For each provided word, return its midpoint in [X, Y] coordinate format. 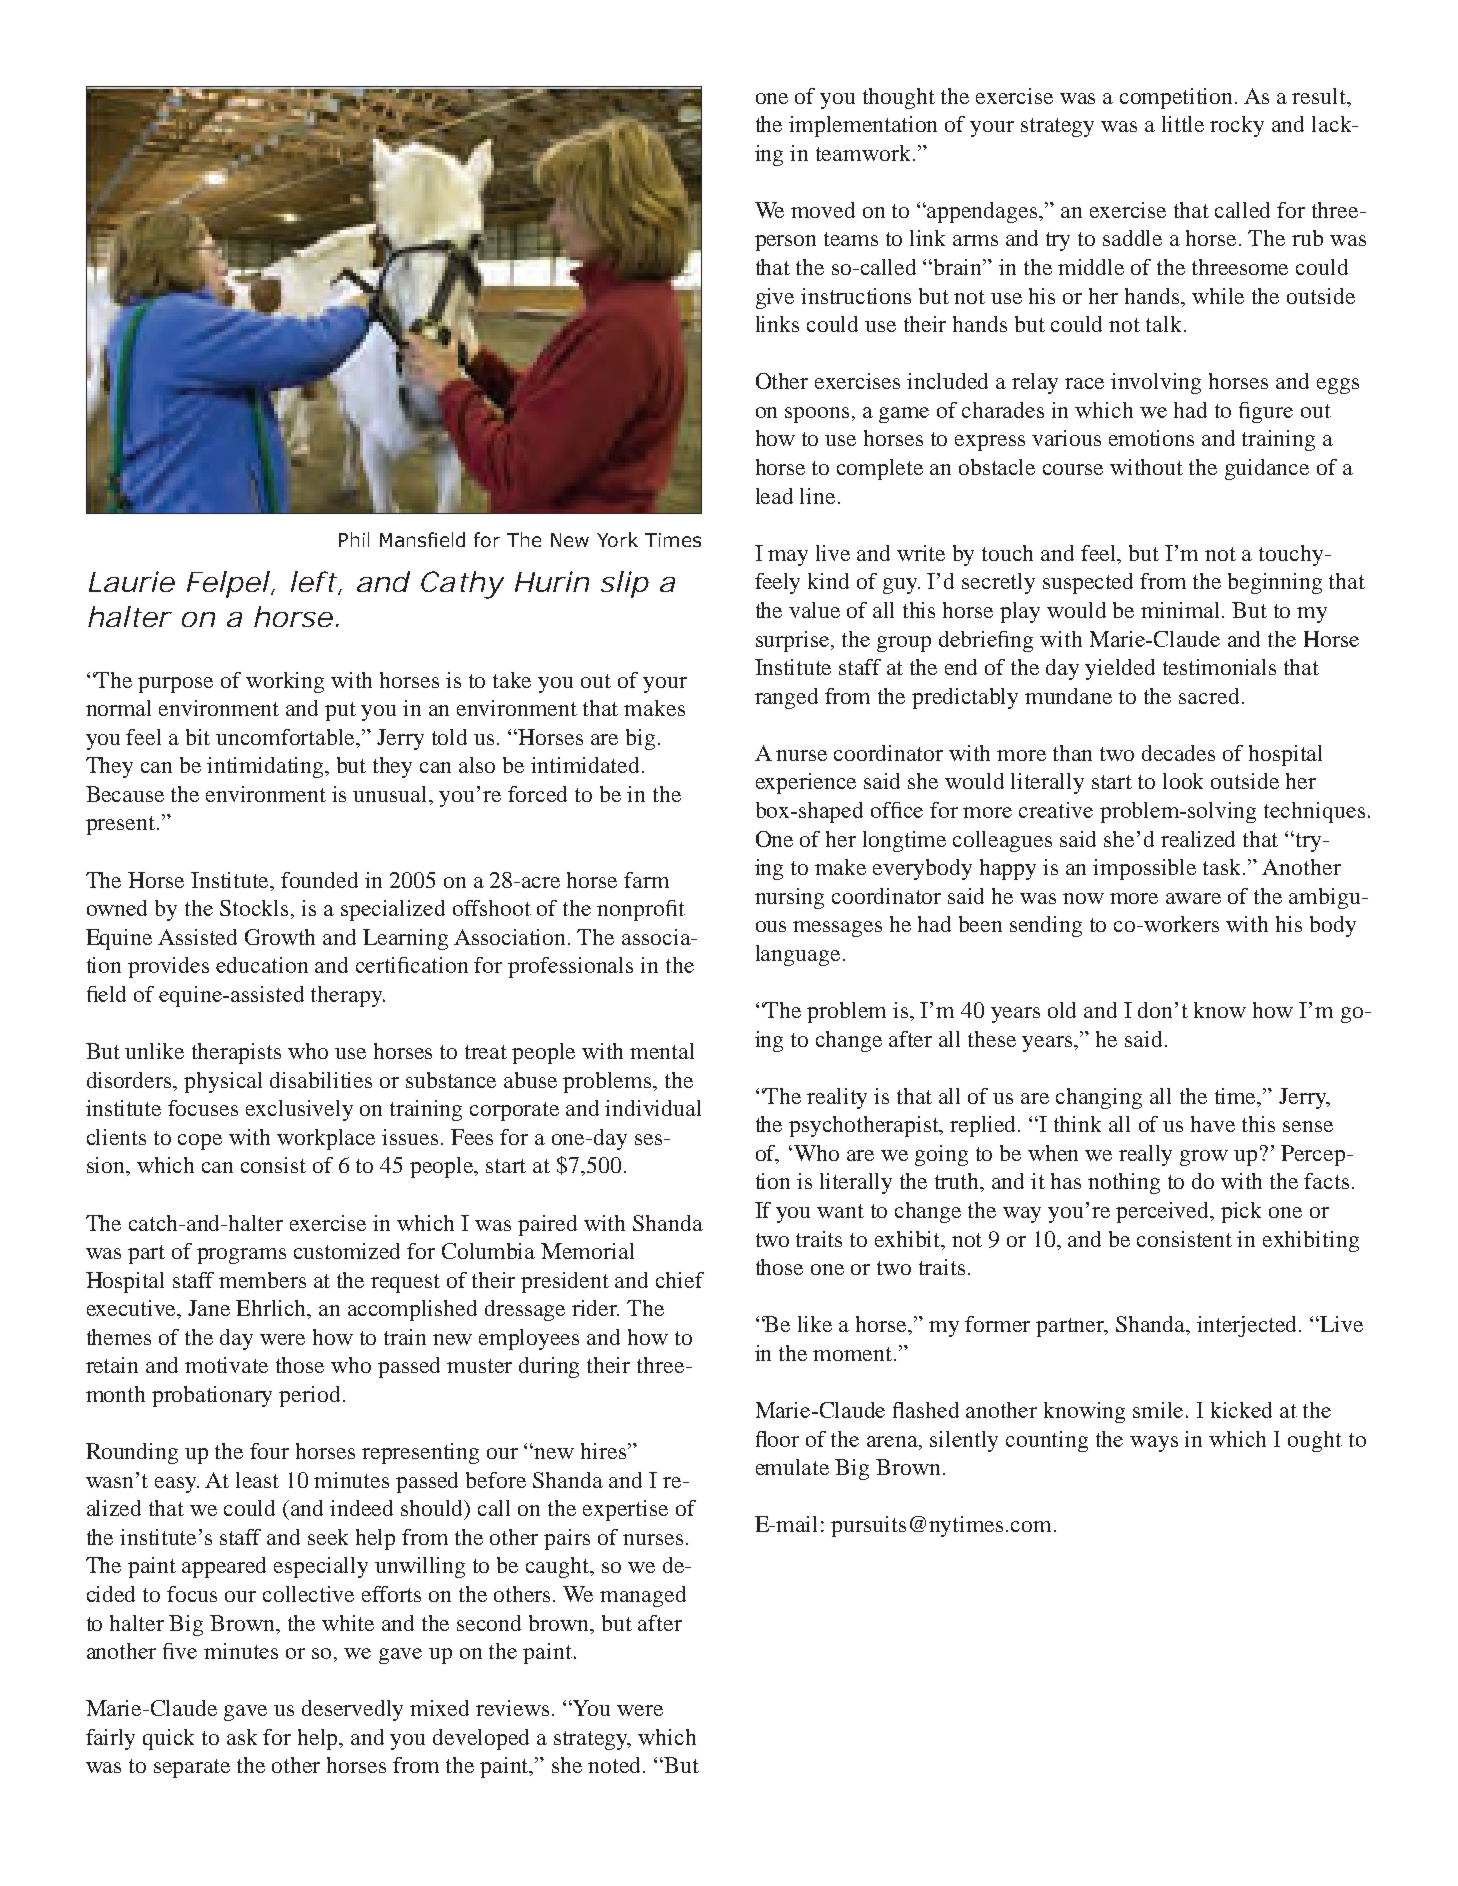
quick [168, 1739]
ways [1154, 1444]
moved [823, 210]
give [775, 298]
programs [241, 1256]
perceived [1164, 1212]
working [285, 682]
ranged [786, 698]
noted [616, 1765]
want [840, 1211]
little [1183, 124]
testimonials [1219, 667]
